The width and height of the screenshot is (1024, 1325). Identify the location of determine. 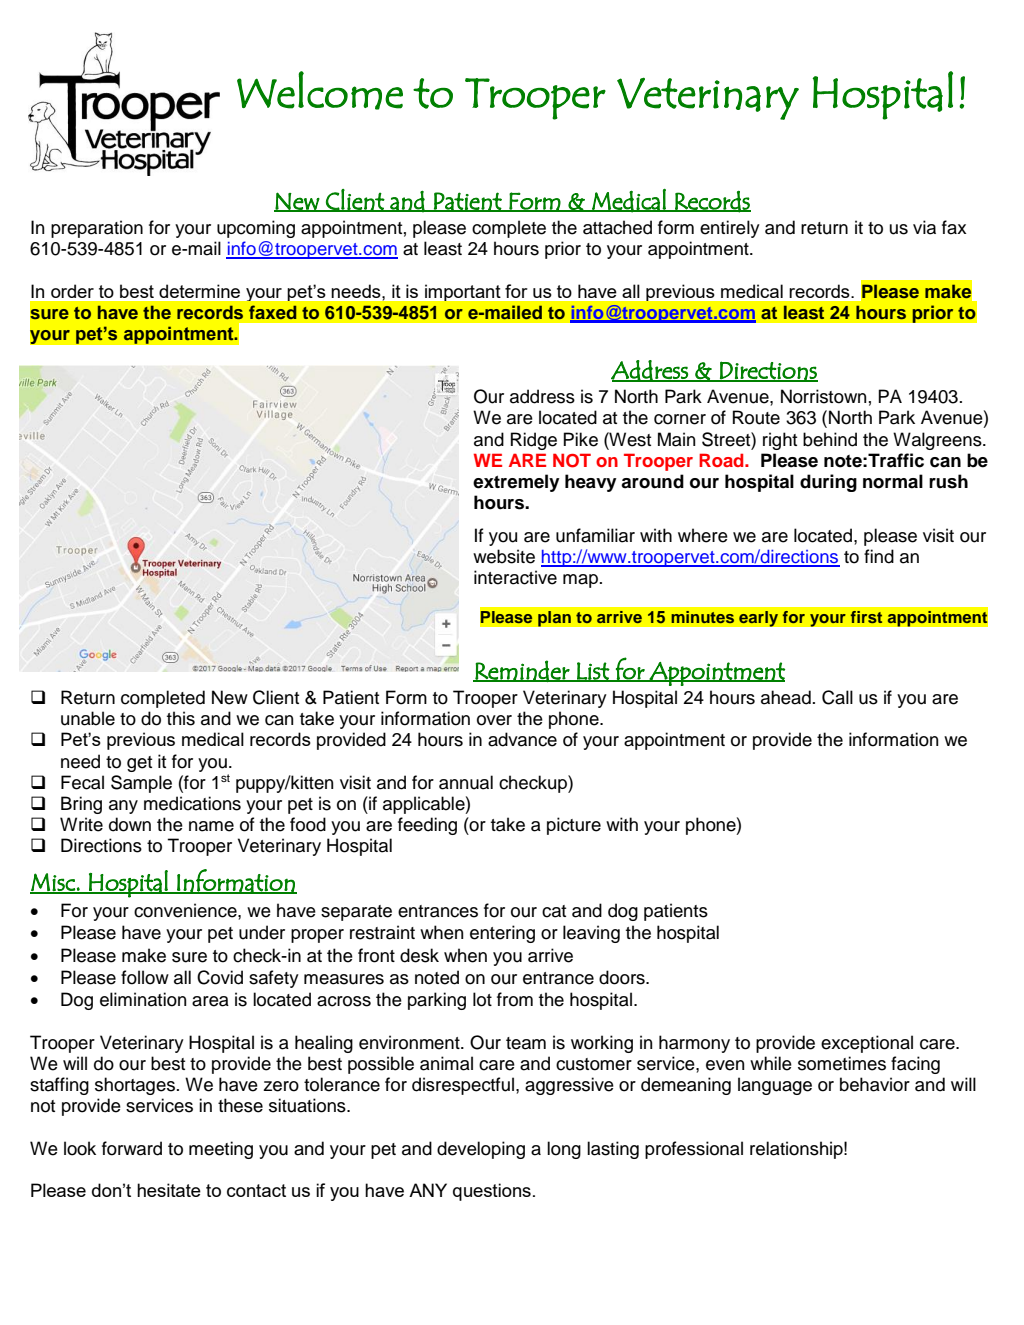
(199, 291).
